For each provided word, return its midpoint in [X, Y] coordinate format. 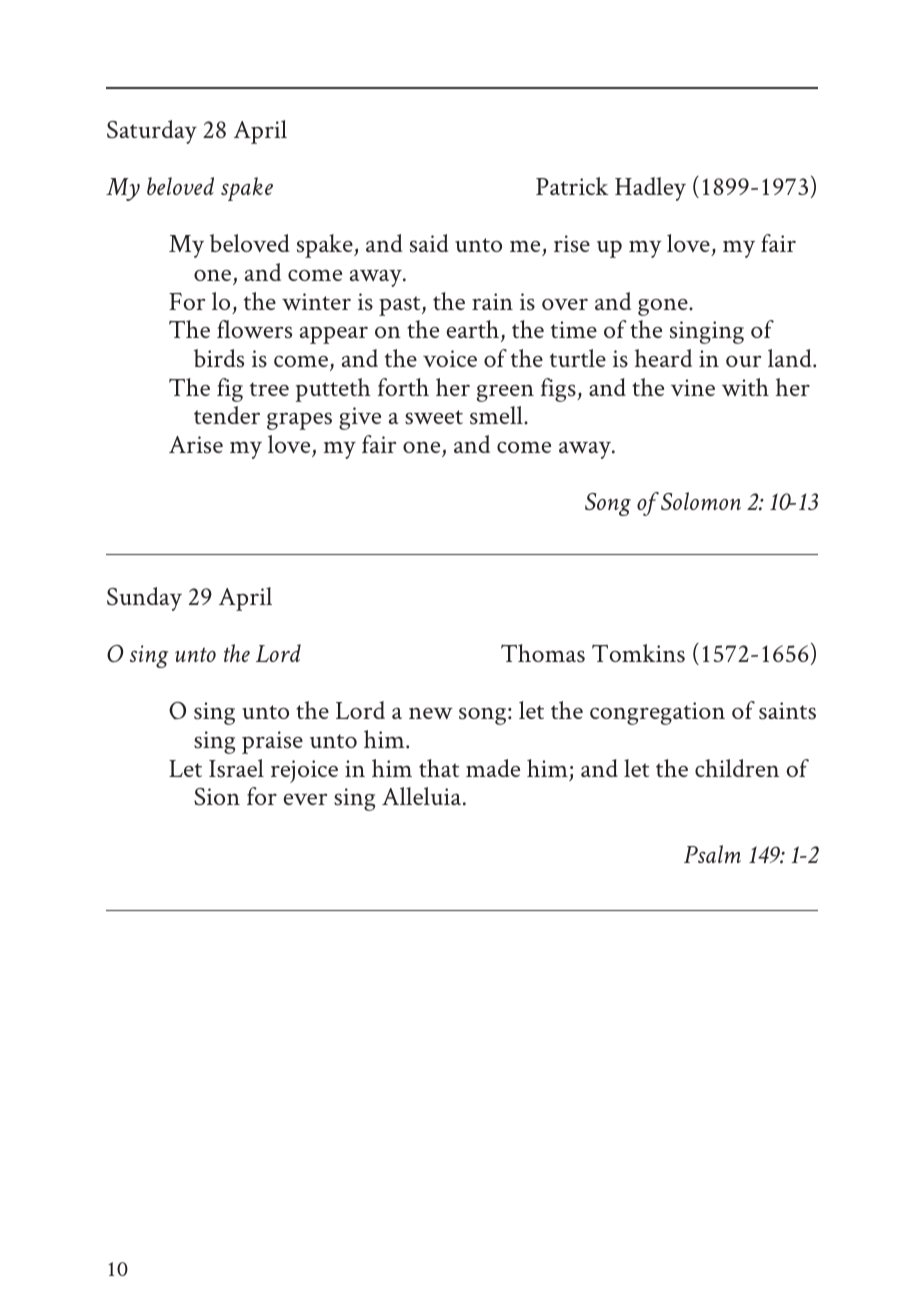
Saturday [152, 132]
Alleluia [423, 796]
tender [227, 415]
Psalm [712, 854]
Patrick [572, 186]
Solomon [701, 501]
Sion [217, 797]
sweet [434, 417]
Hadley [650, 189]
